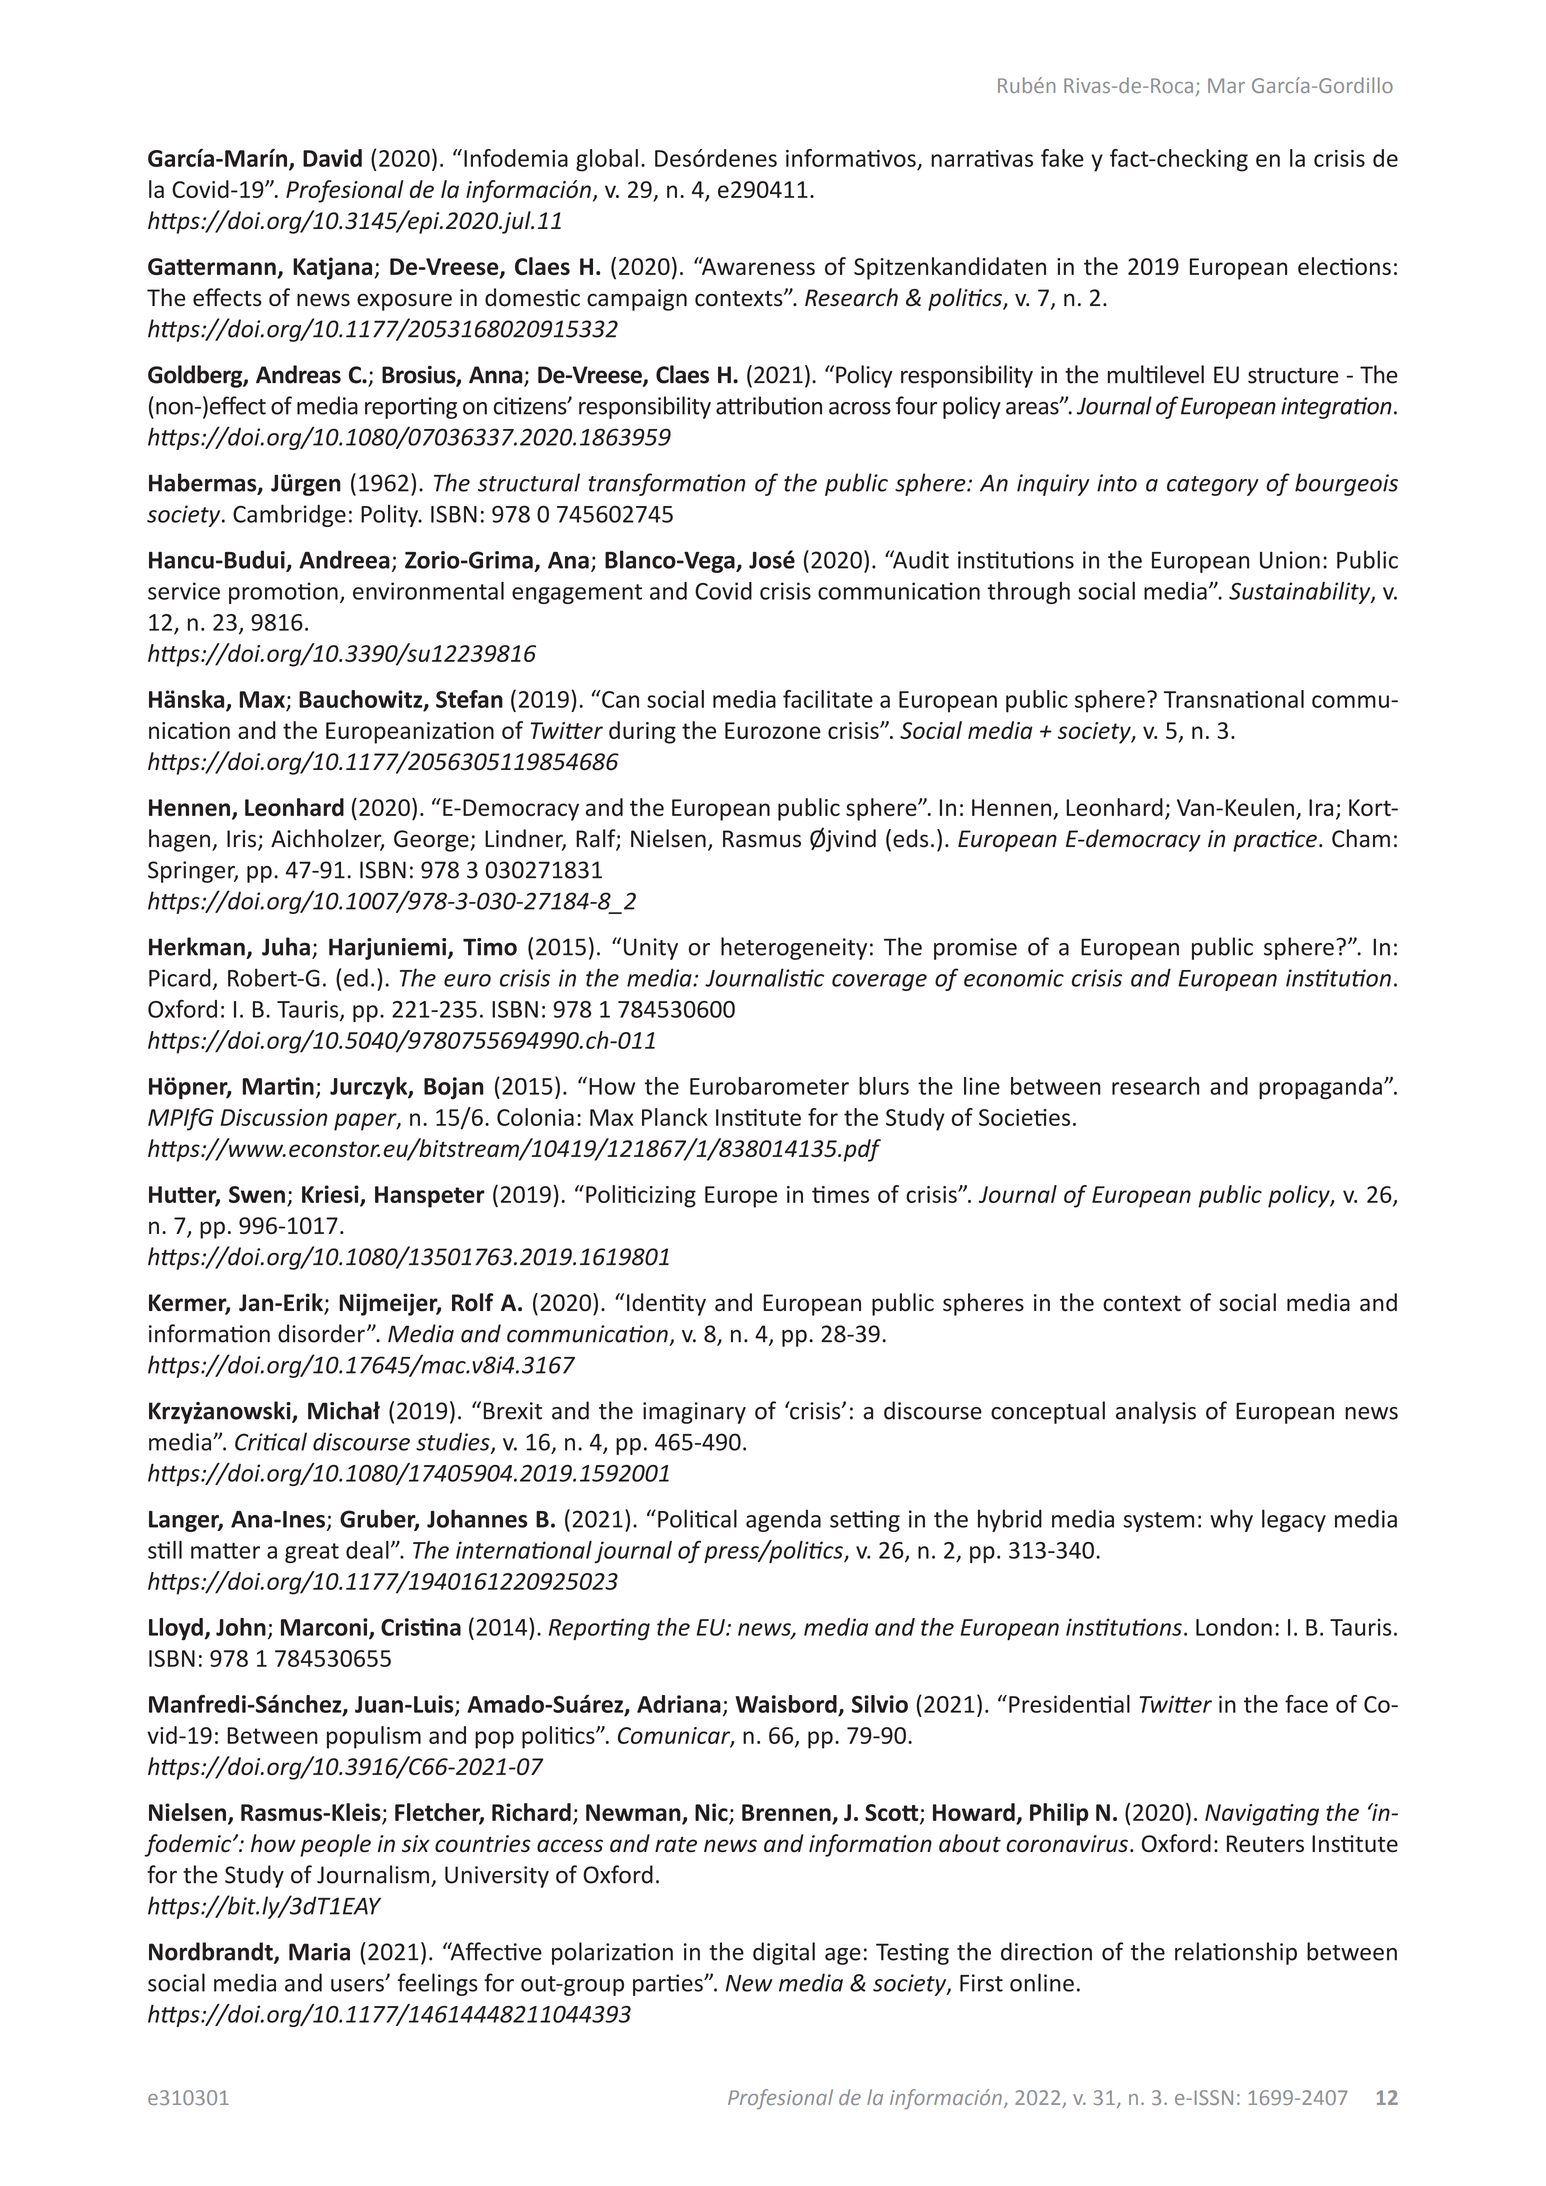 The image size is (1546, 2186). What do you see at coordinates (1231, 1520) in the page?
I see `why` at bounding box center [1231, 1520].
